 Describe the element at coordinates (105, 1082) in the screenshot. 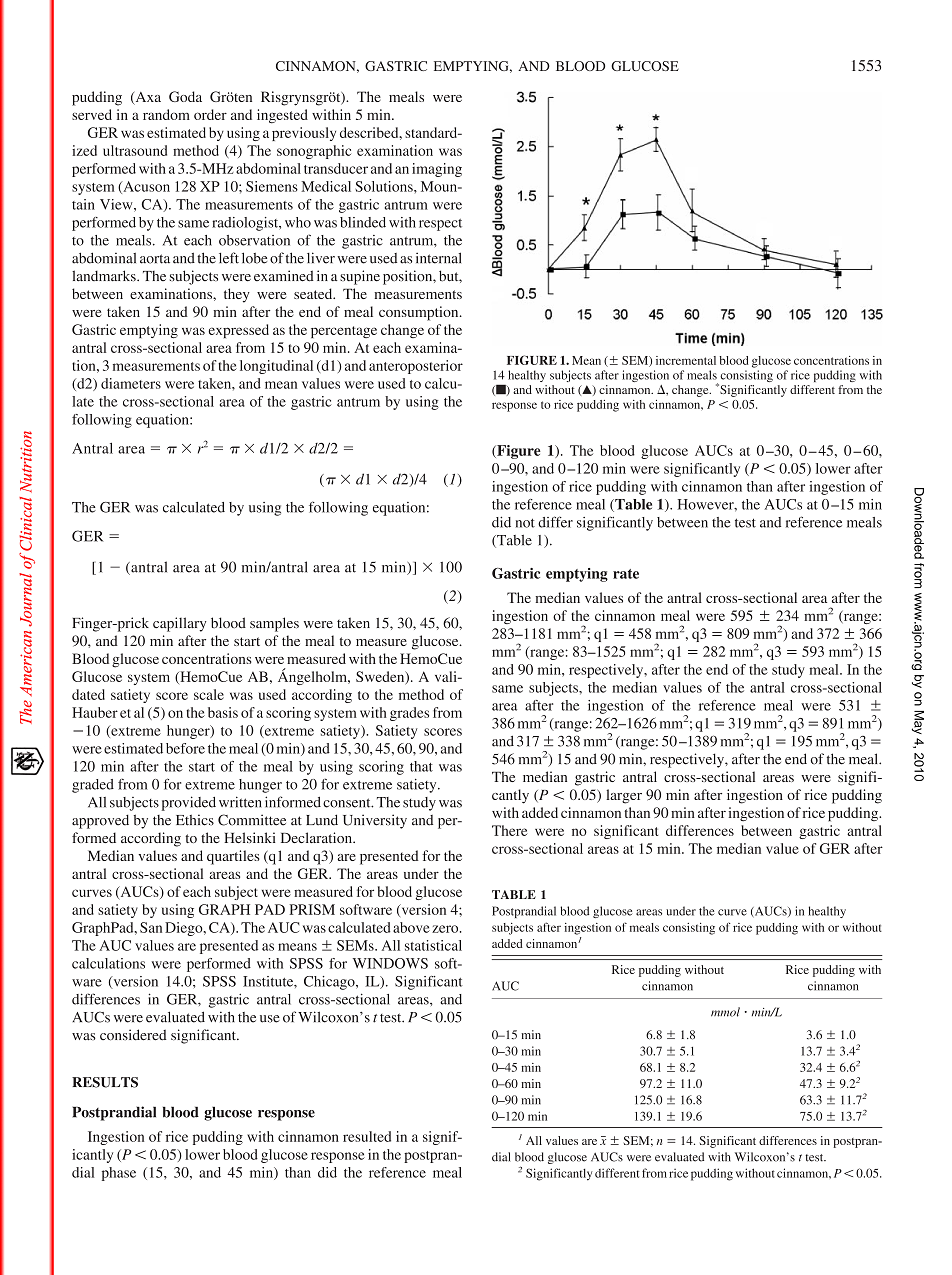

I see `RESULTS` at that location.
